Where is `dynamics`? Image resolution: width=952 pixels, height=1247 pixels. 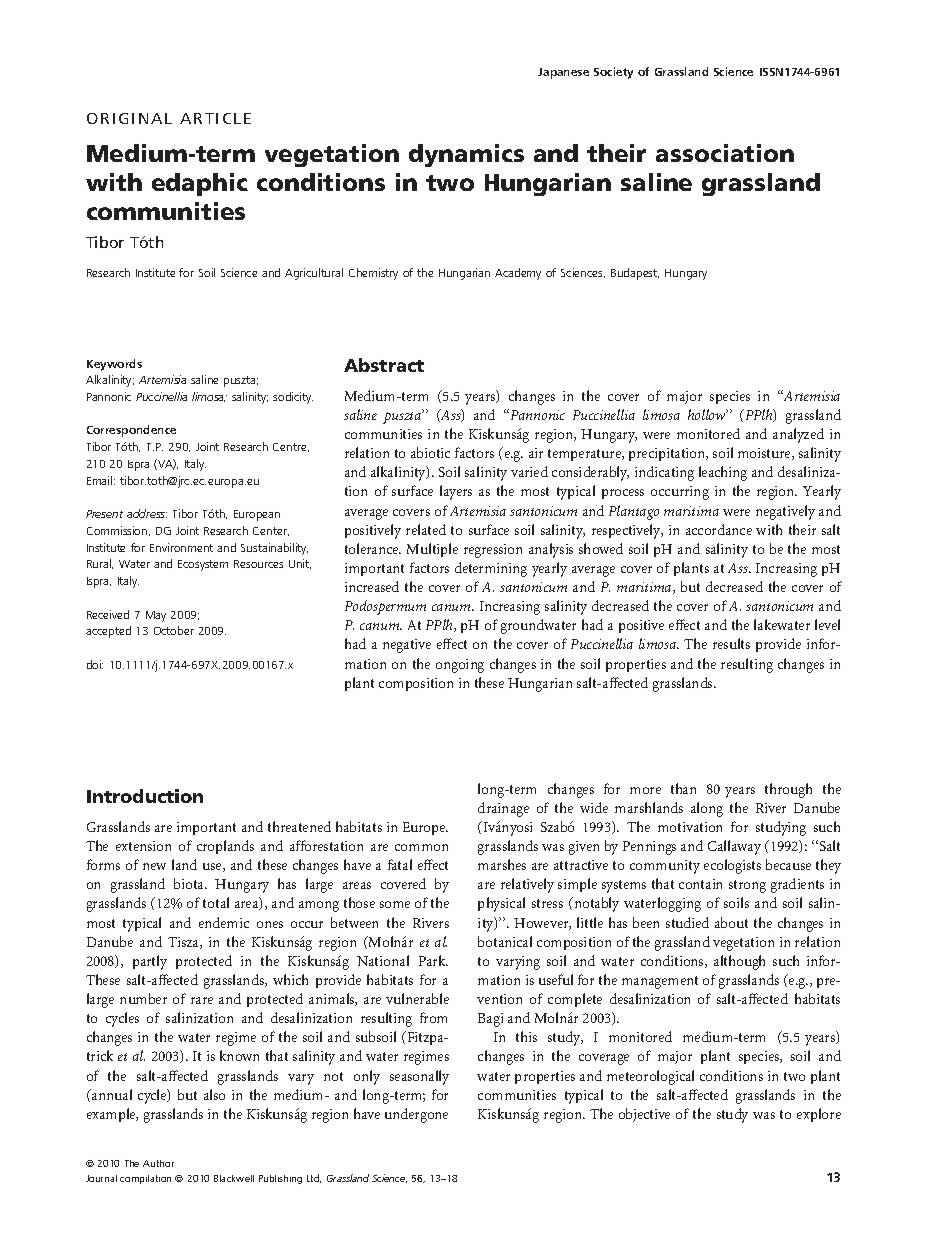
dynamics is located at coordinates (466, 155).
